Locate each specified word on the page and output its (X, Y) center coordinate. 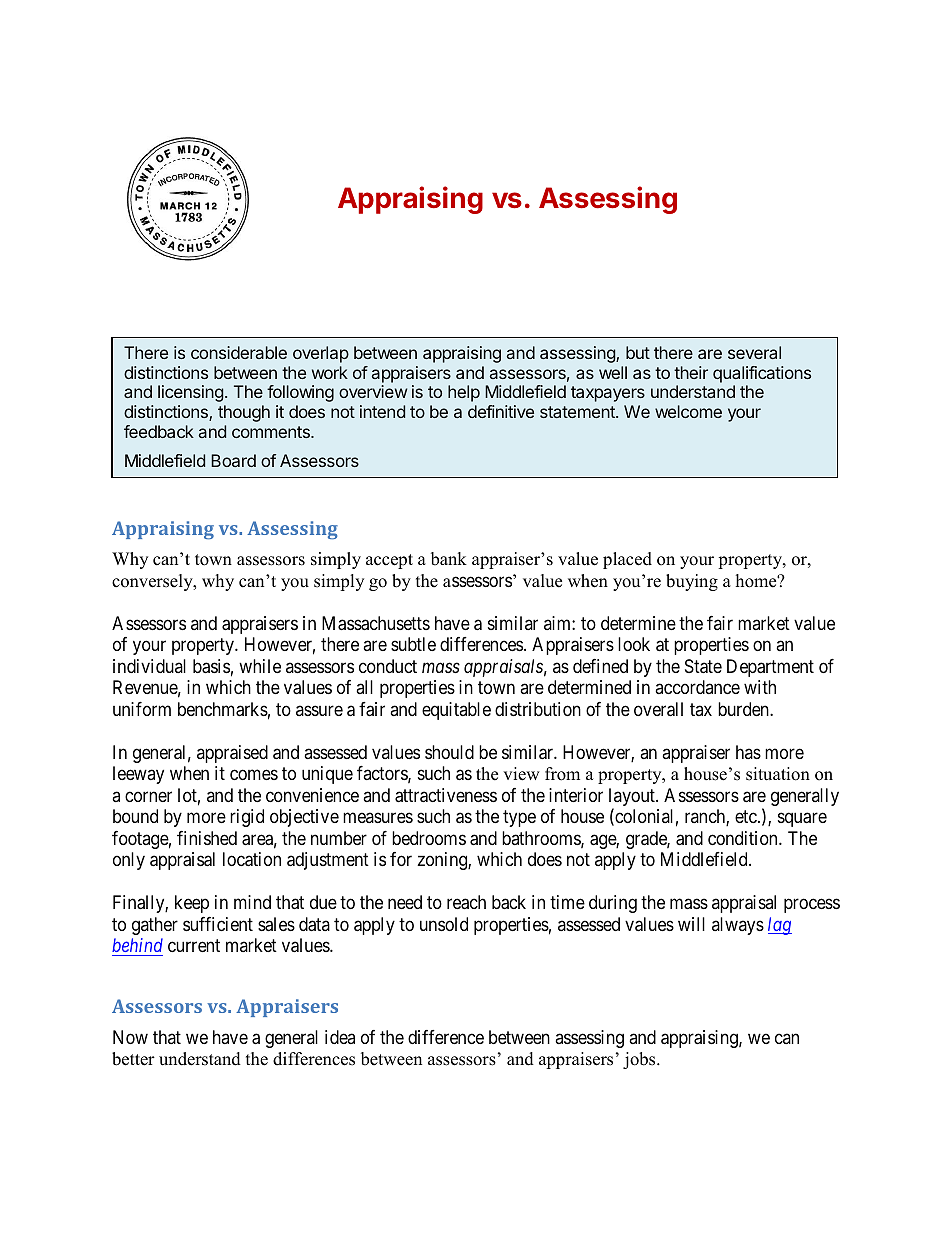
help (464, 393)
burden (744, 709)
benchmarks (223, 709)
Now (130, 1037)
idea (340, 1037)
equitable (456, 711)
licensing (190, 393)
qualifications (762, 374)
